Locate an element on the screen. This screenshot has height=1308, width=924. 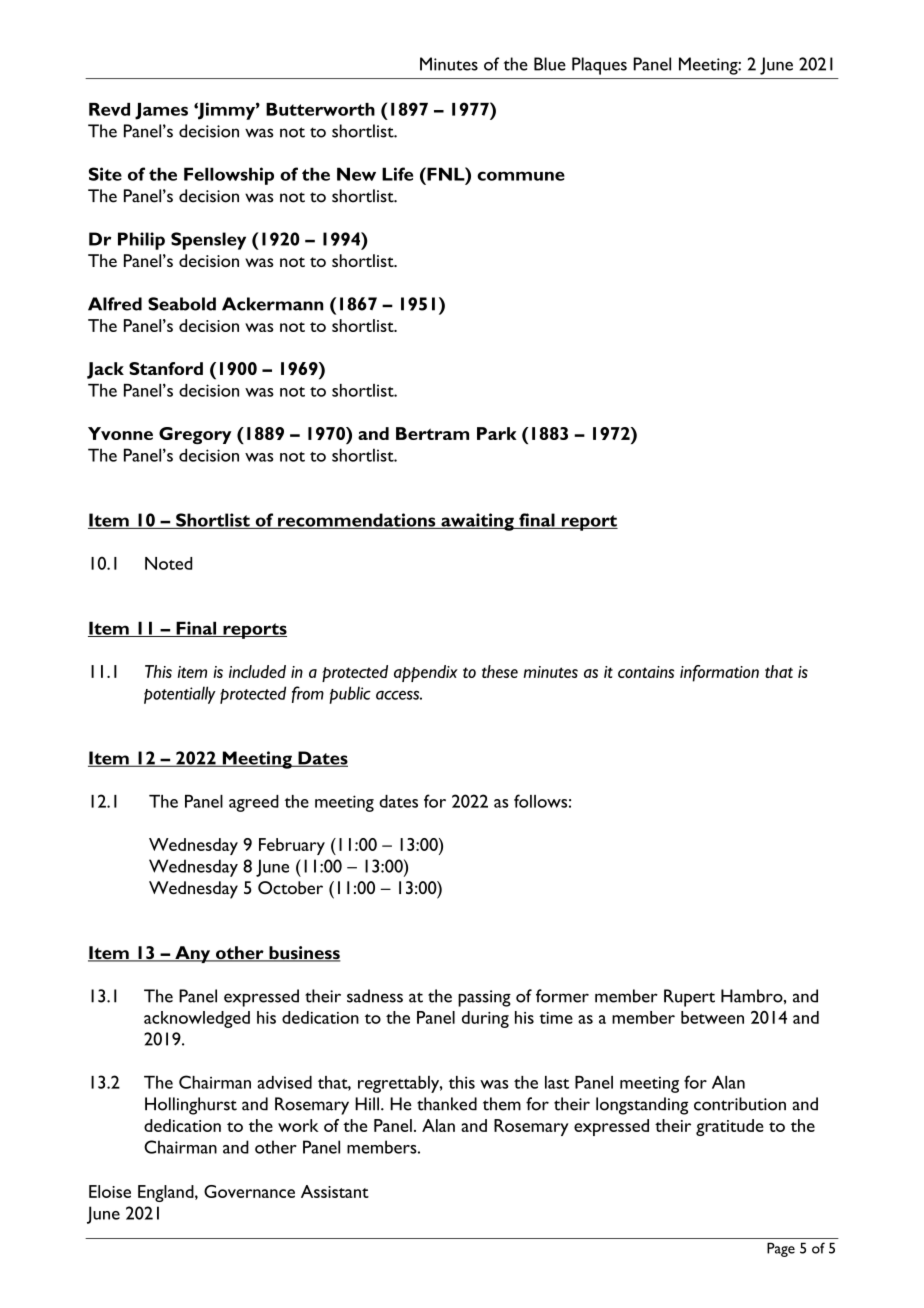
Plaques is located at coordinates (599, 66).
